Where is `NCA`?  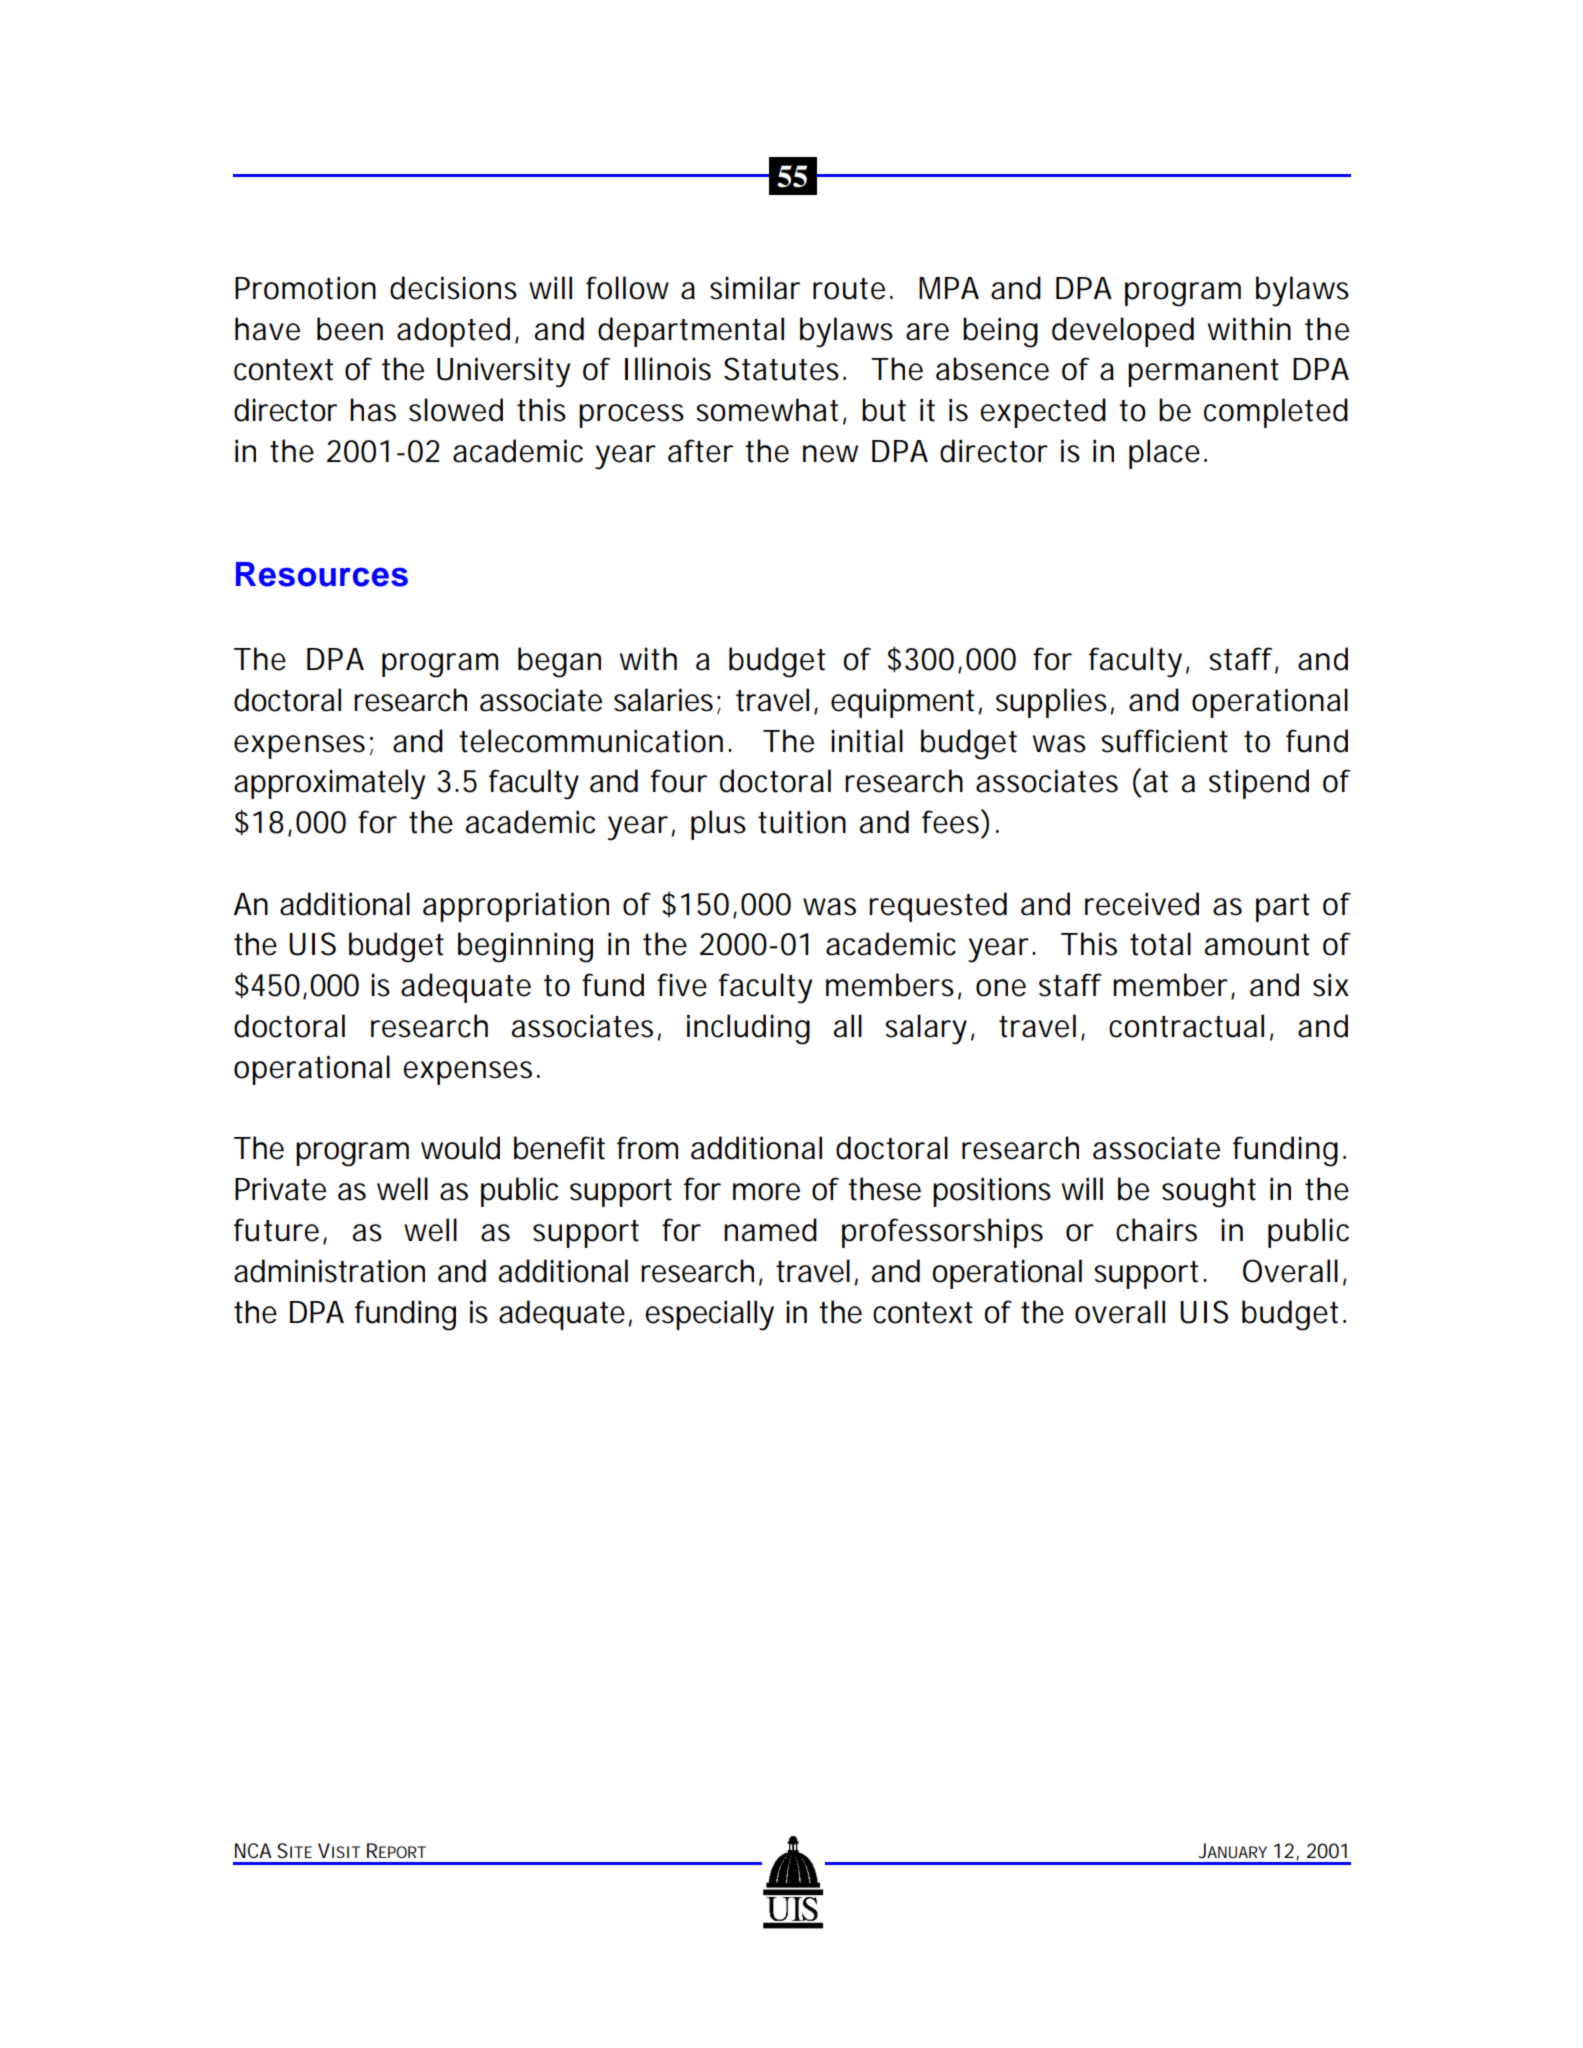
NCA is located at coordinates (253, 1850).
